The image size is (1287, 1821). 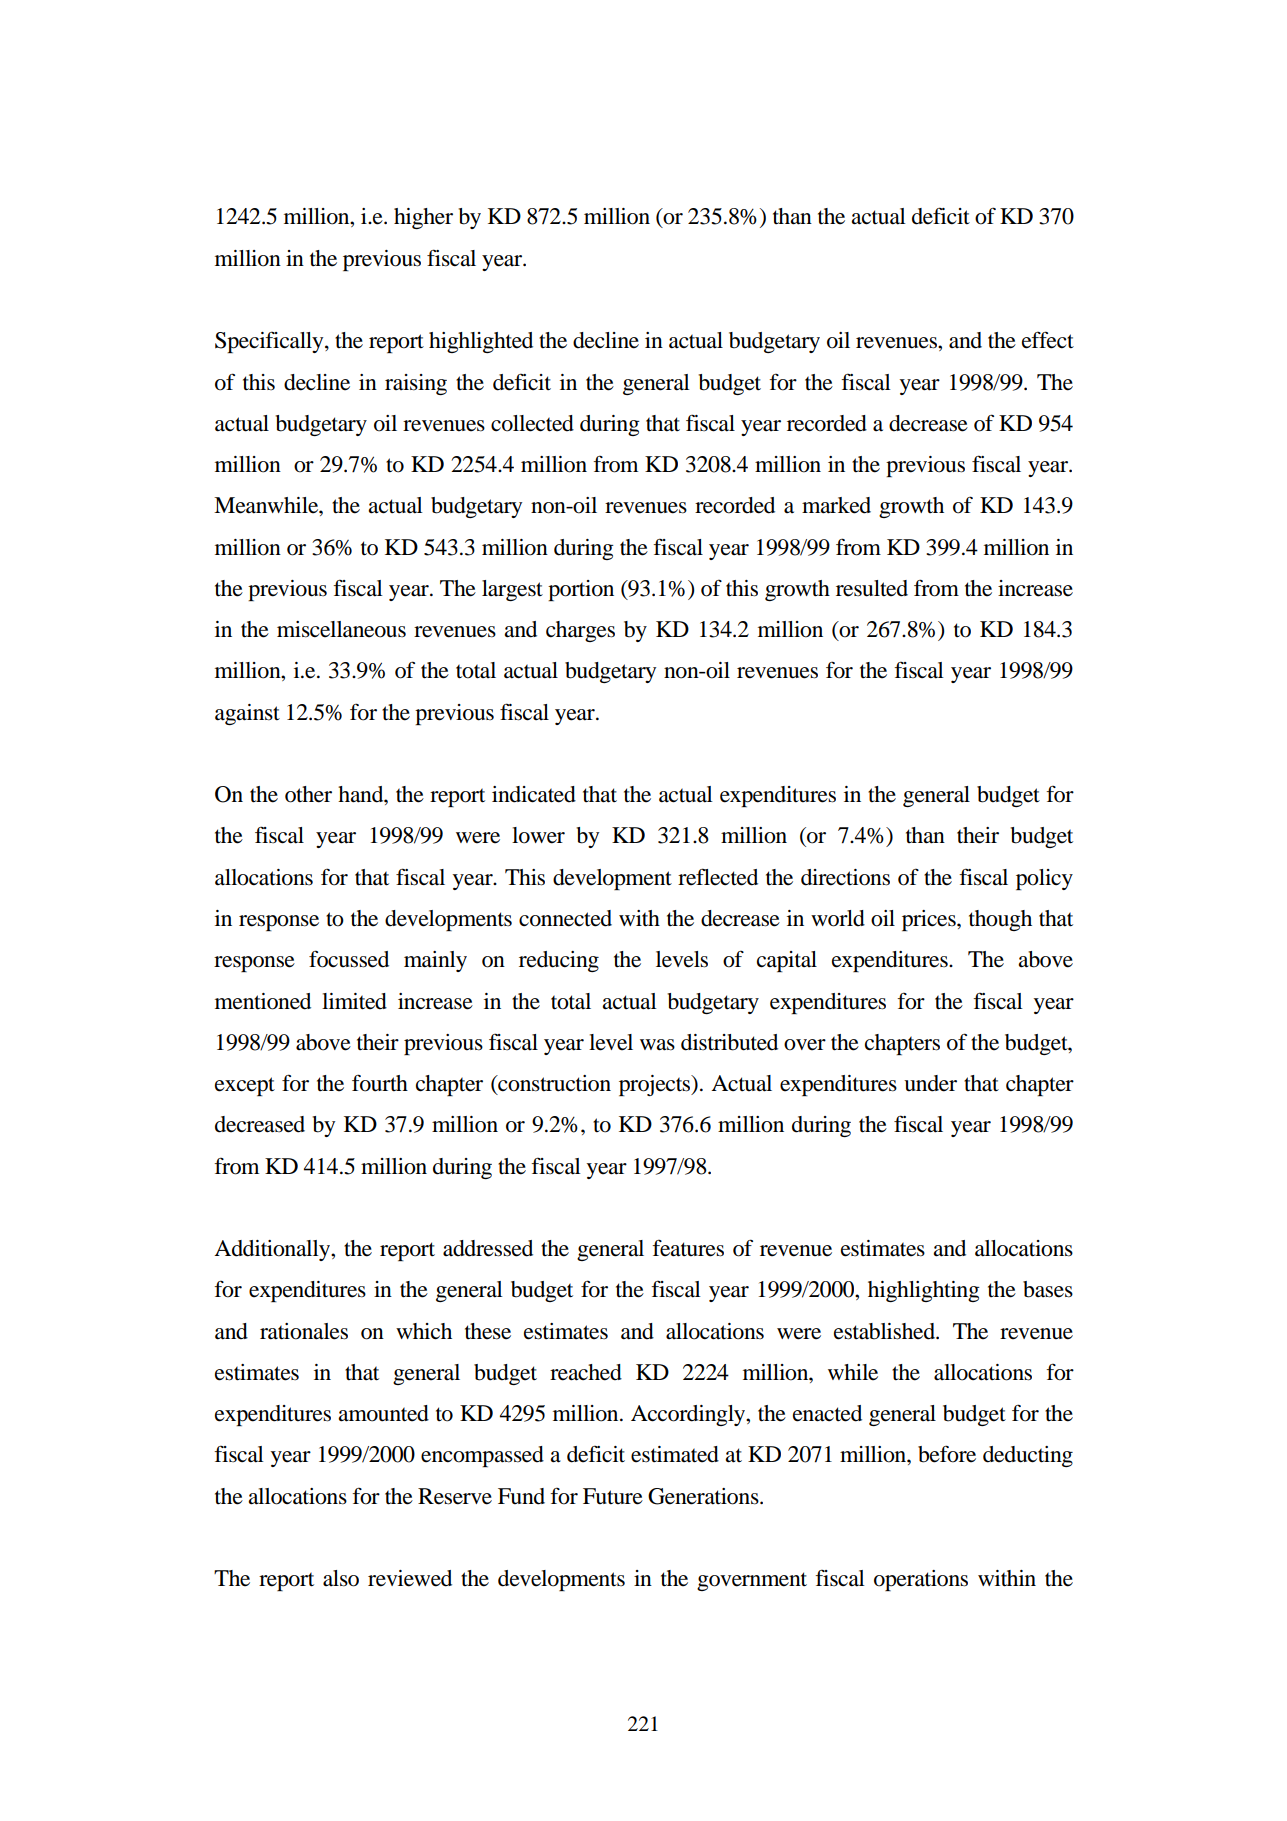 What do you see at coordinates (688, 1248) in the screenshot?
I see `features` at bounding box center [688, 1248].
